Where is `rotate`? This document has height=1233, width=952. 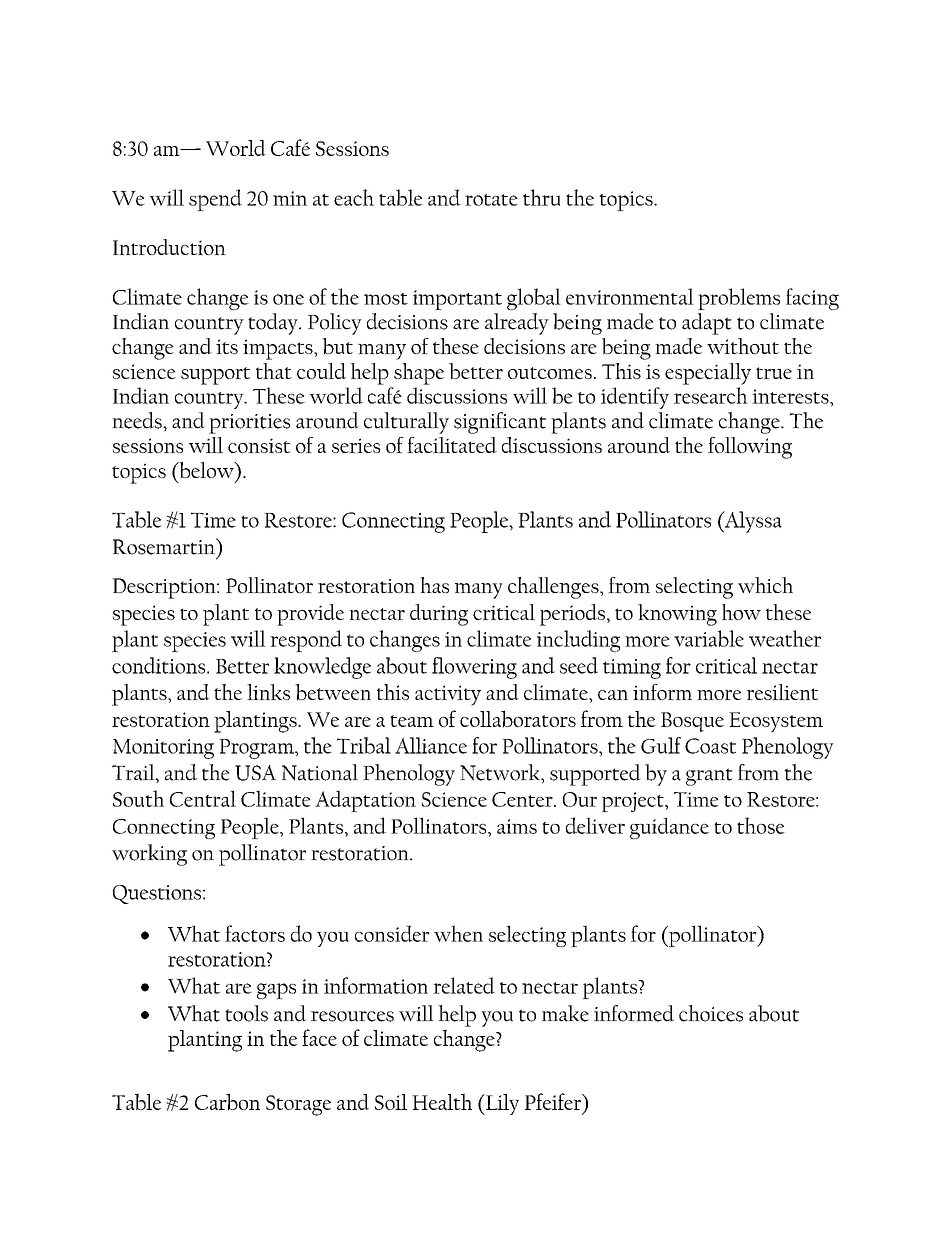 rotate is located at coordinates (491, 200).
